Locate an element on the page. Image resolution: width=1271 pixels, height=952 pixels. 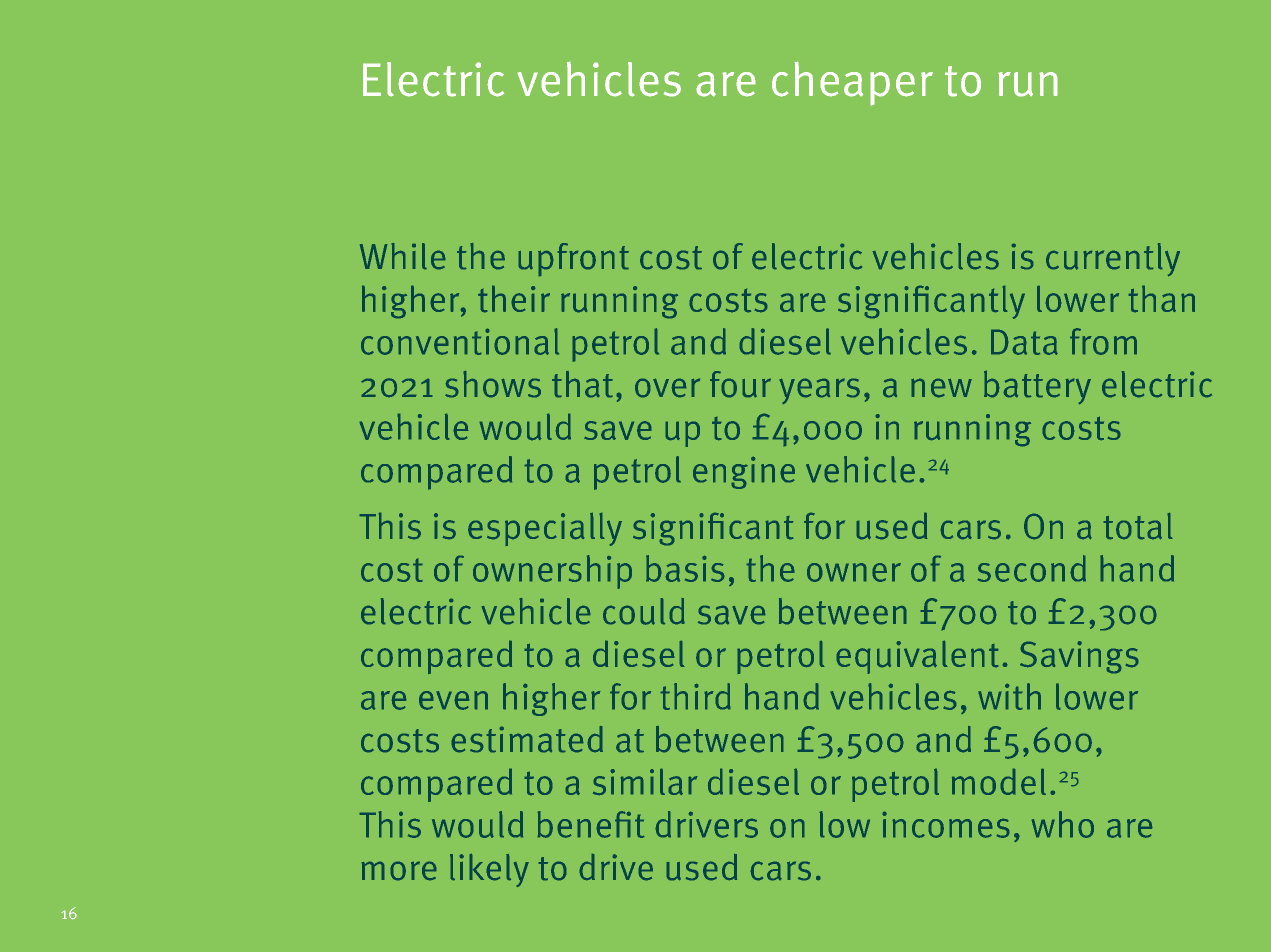
While is located at coordinates (402, 256).
